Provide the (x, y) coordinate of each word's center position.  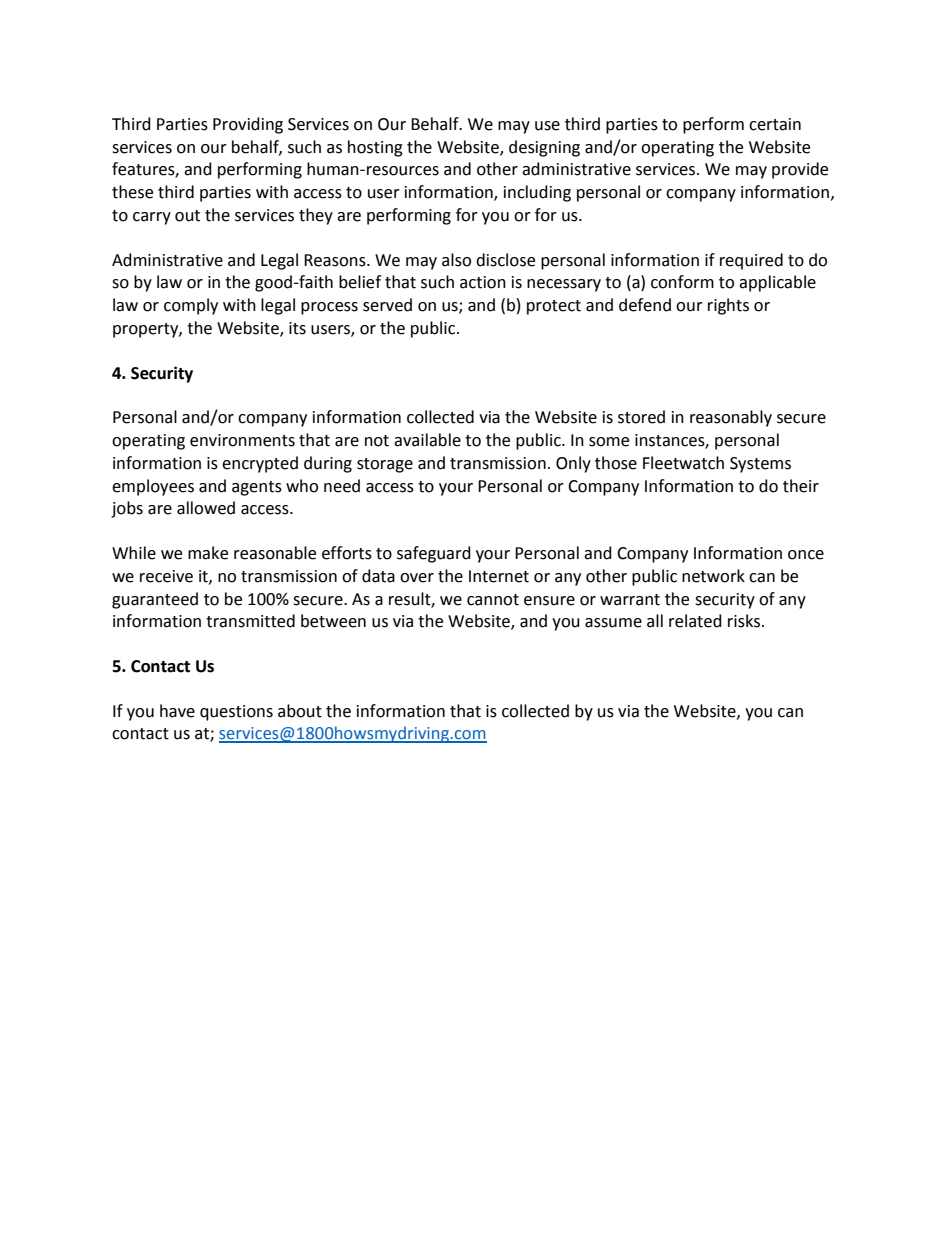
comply (191, 306)
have (177, 711)
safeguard (434, 554)
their (801, 486)
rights (728, 306)
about (300, 711)
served (387, 305)
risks (744, 621)
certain (775, 124)
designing (544, 148)
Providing (248, 125)
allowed (206, 508)
